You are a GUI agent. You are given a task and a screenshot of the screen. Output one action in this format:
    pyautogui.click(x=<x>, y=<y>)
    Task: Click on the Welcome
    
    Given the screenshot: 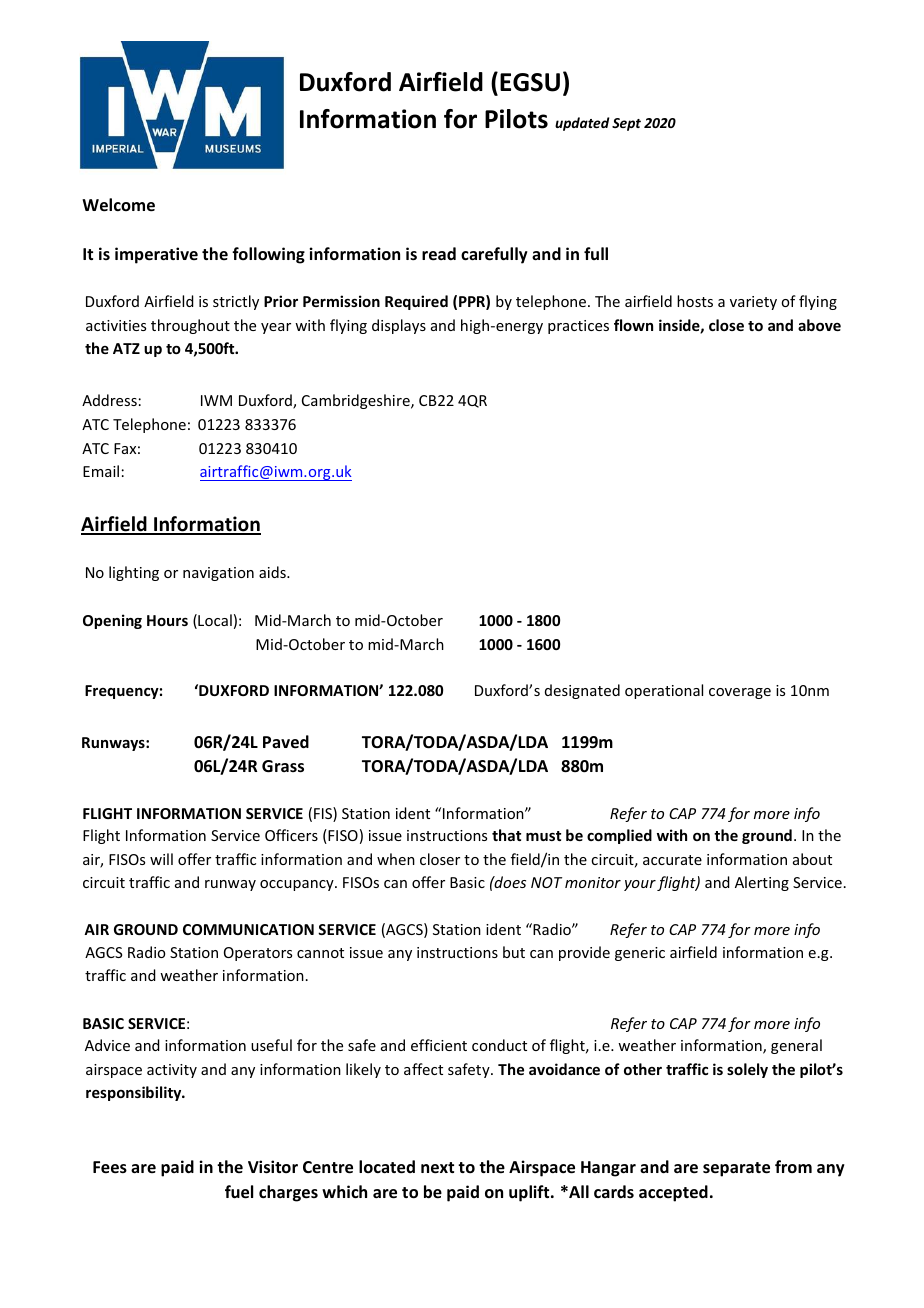 What is the action you would take?
    pyautogui.click(x=118, y=205)
